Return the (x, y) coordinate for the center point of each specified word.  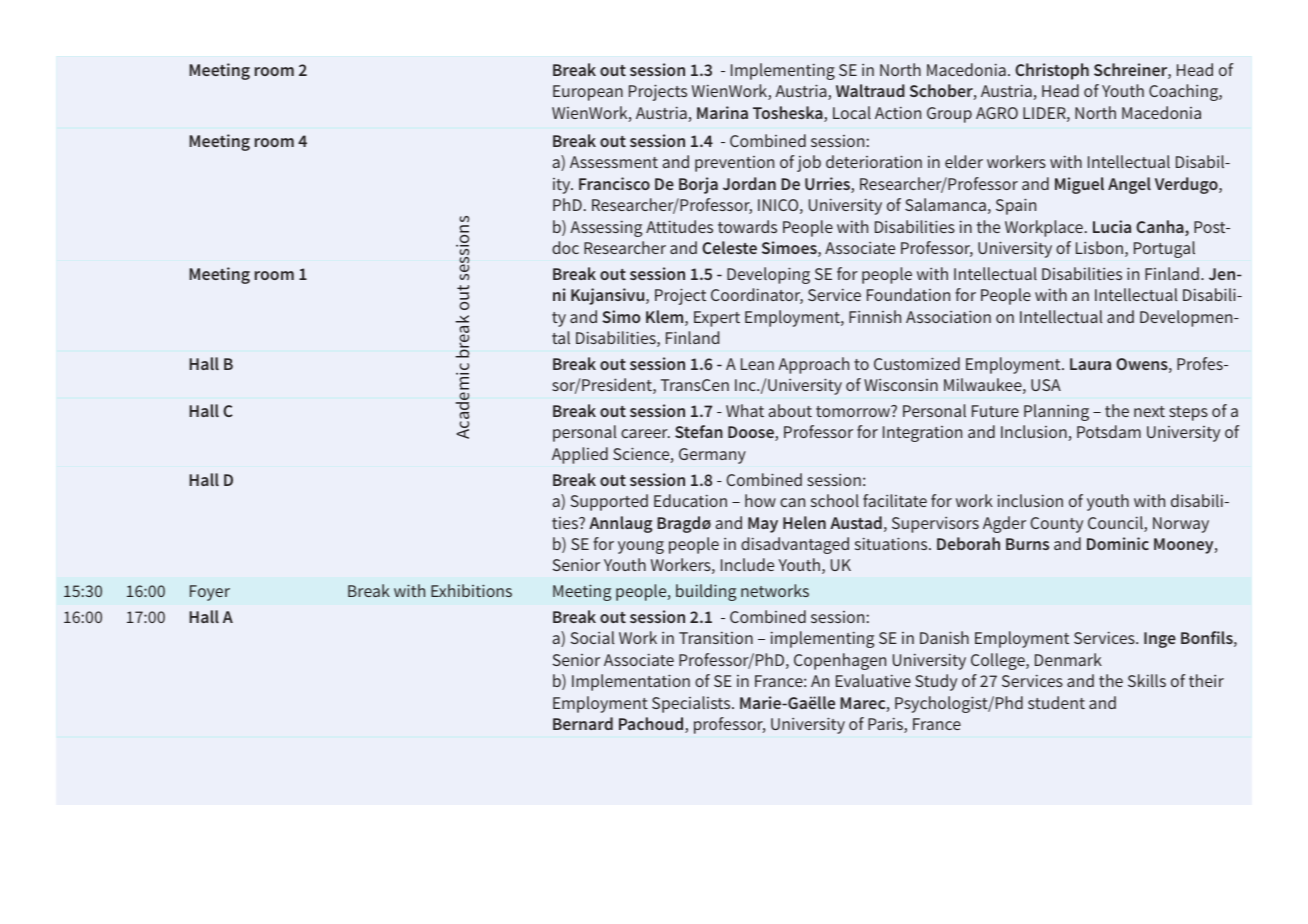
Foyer (210, 593)
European (588, 93)
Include (747, 564)
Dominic (1118, 543)
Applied (580, 455)
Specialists (692, 704)
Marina (722, 112)
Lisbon (1099, 247)
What (745, 410)
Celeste (729, 247)
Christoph (1052, 71)
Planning (1056, 412)
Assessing (606, 228)
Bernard (583, 723)
